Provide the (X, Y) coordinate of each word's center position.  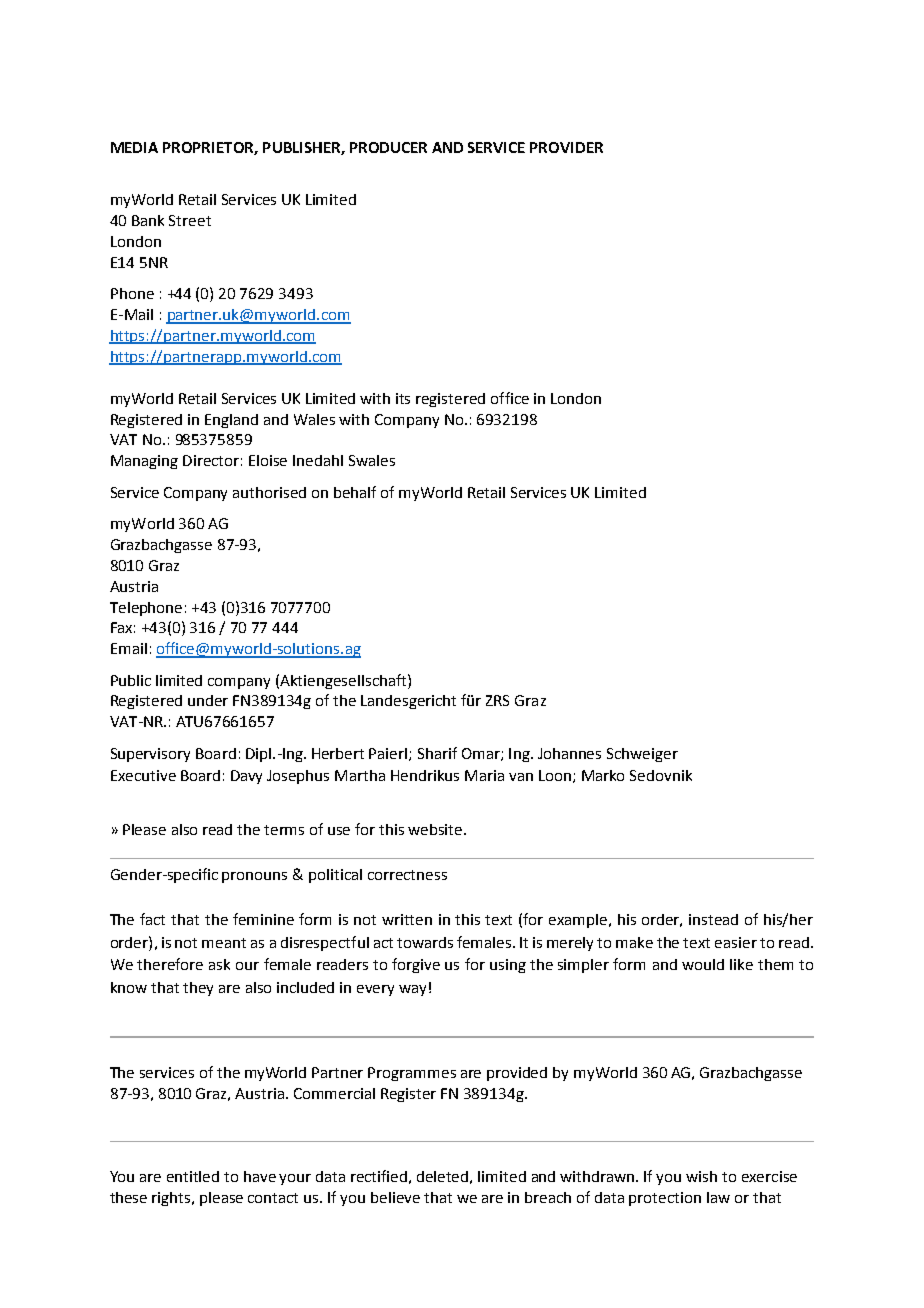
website (436, 829)
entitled (193, 1176)
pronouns (254, 877)
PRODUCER (388, 147)
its (403, 398)
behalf (355, 492)
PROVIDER (566, 147)
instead (713, 919)
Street (190, 220)
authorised (269, 492)
